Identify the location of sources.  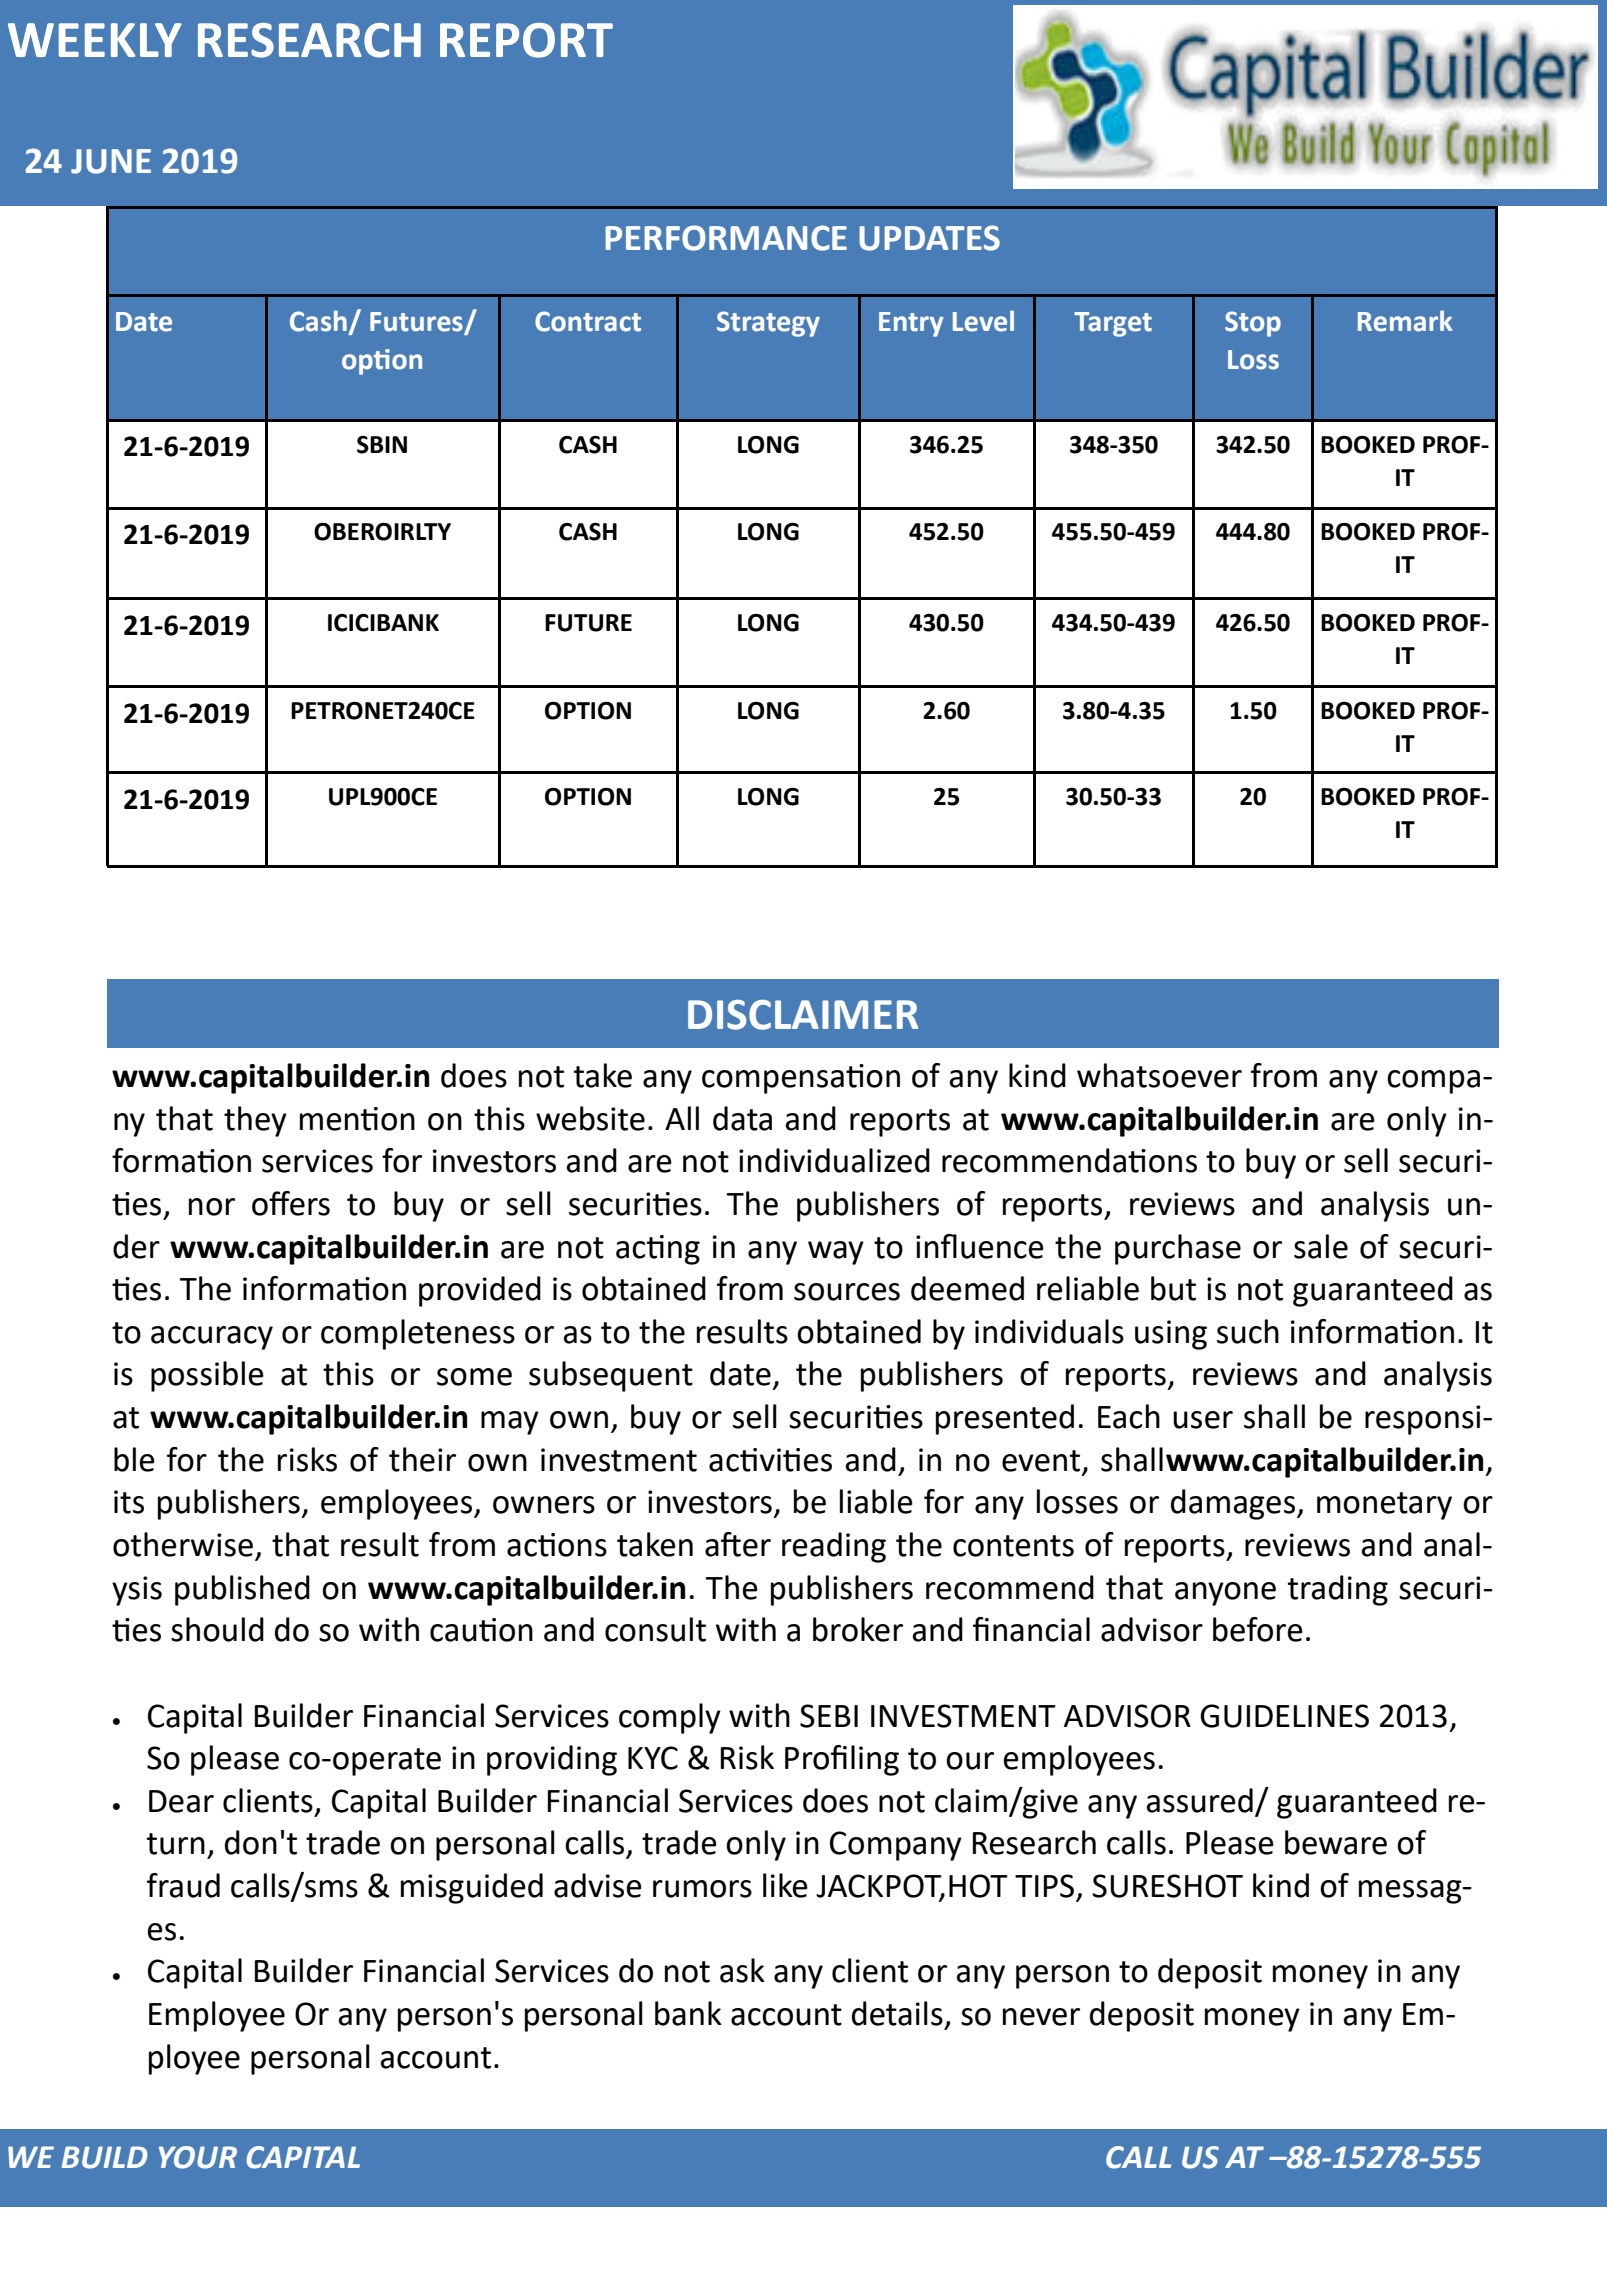
(847, 1292).
